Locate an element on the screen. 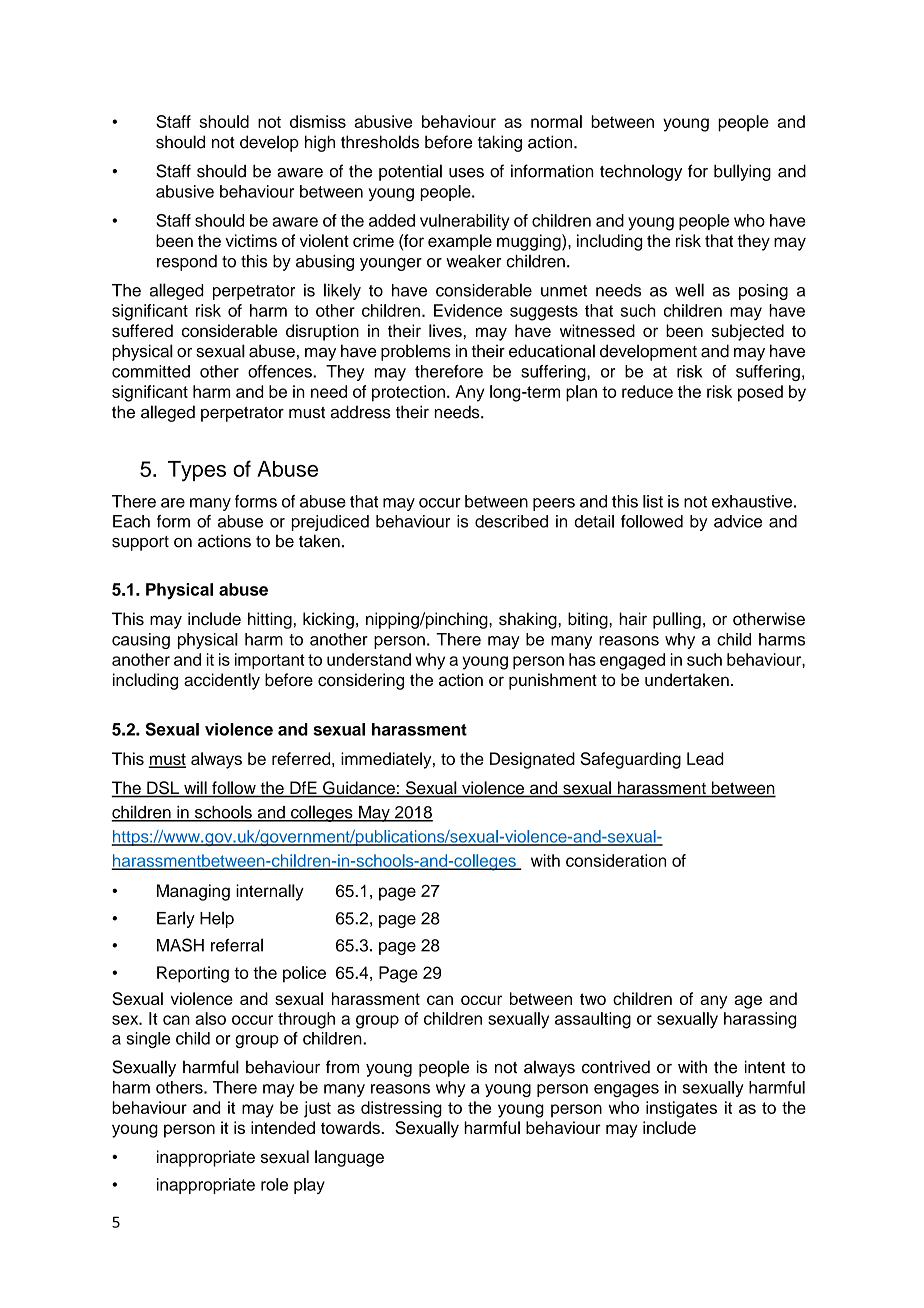 The width and height of the screenshot is (924, 1308). uses is located at coordinates (466, 173).
